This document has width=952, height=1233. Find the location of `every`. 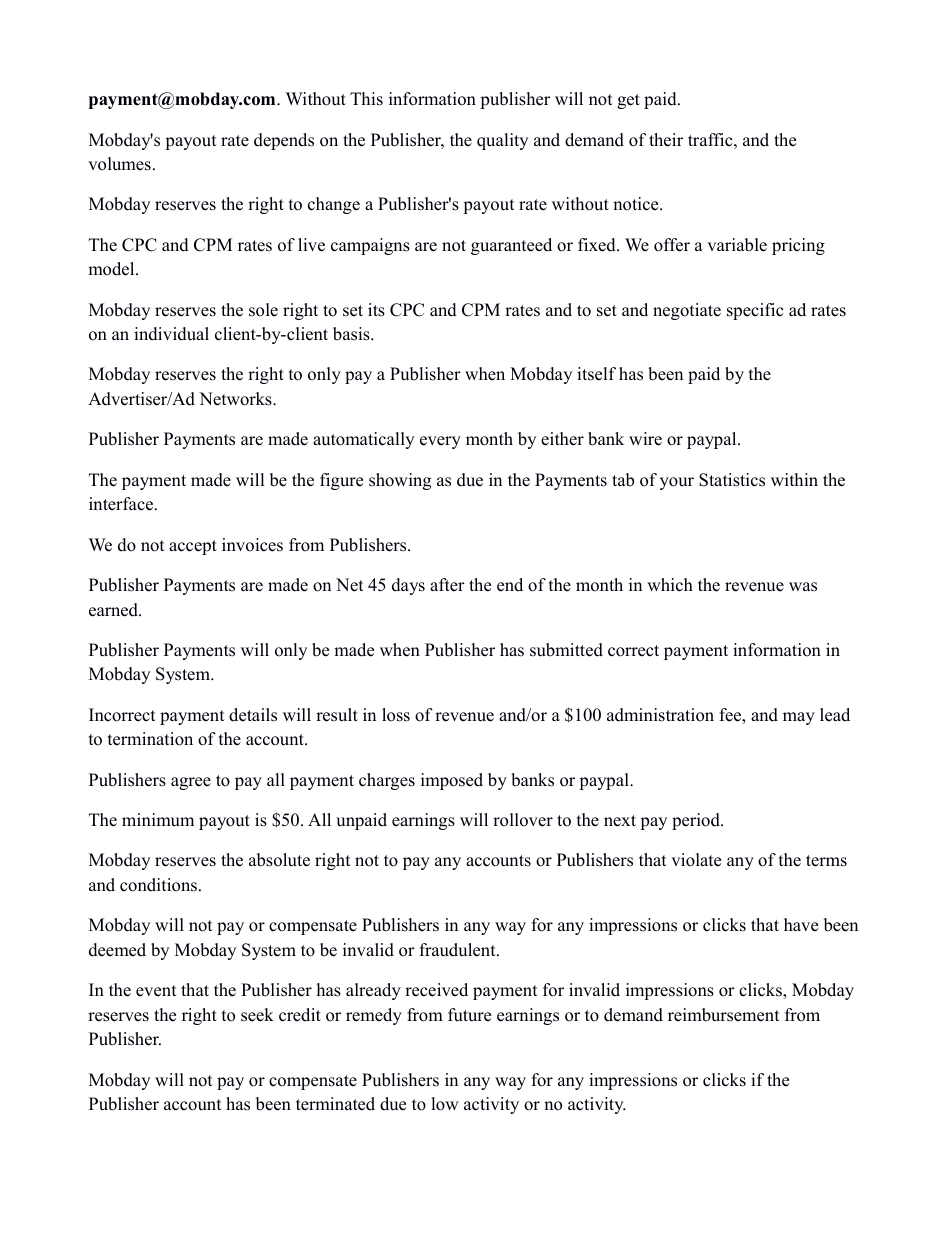

every is located at coordinates (440, 442).
